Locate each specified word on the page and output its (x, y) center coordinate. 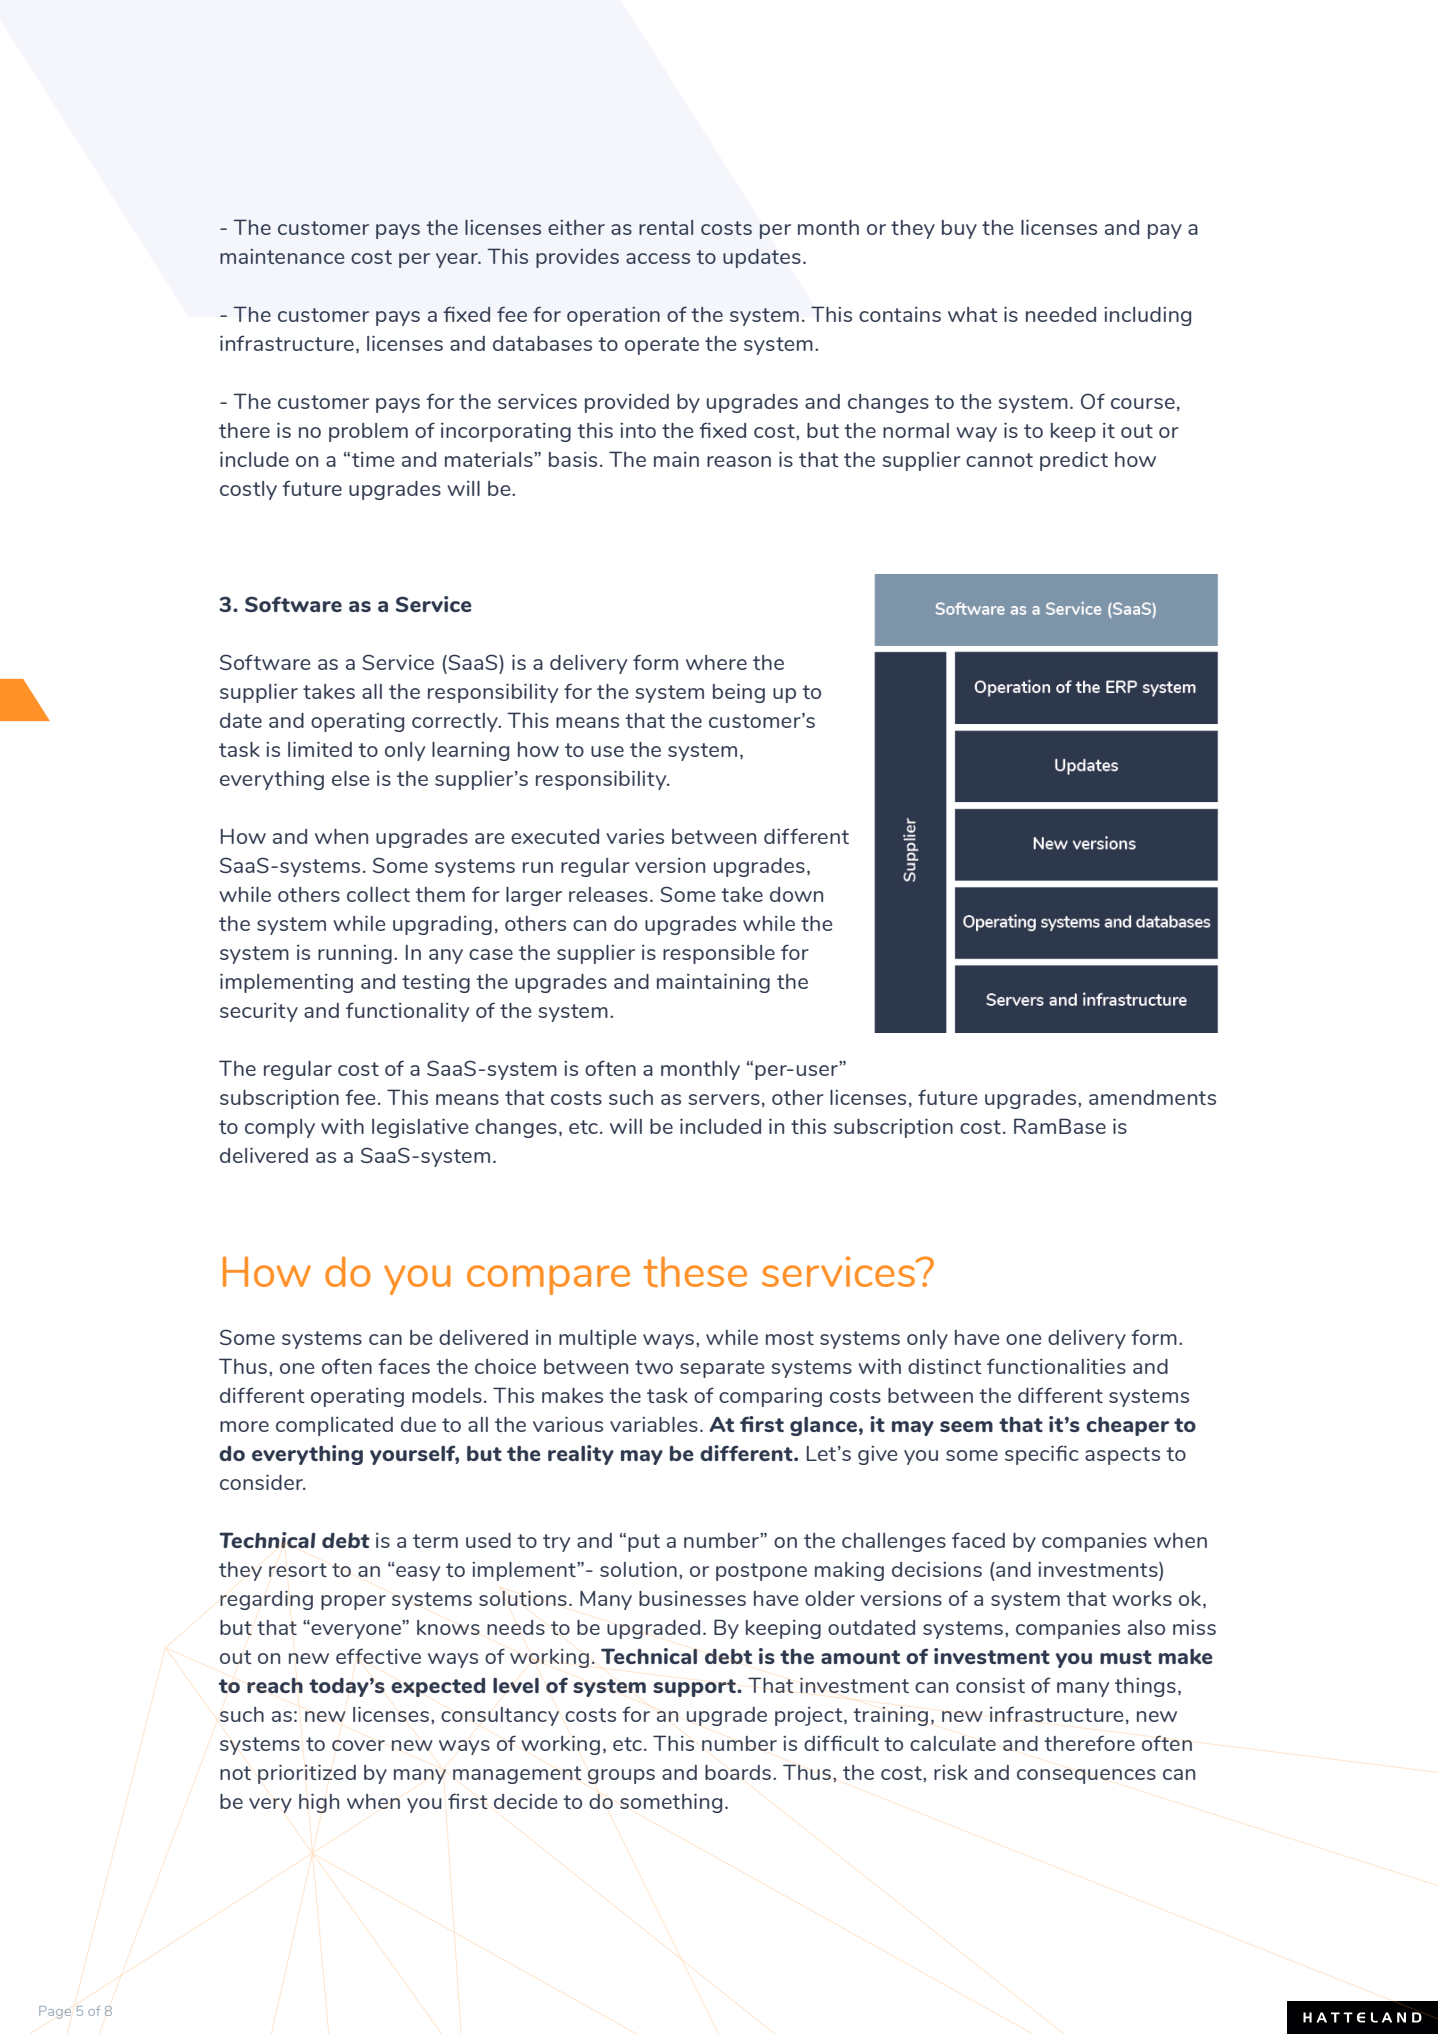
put (644, 1543)
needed (1061, 314)
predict (1074, 461)
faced (978, 1540)
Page (55, 2012)
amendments (1152, 1097)
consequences (1086, 1776)
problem (368, 432)
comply (280, 1128)
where (716, 662)
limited (320, 749)
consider (262, 1482)
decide (525, 1801)
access (658, 258)
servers (724, 1099)
